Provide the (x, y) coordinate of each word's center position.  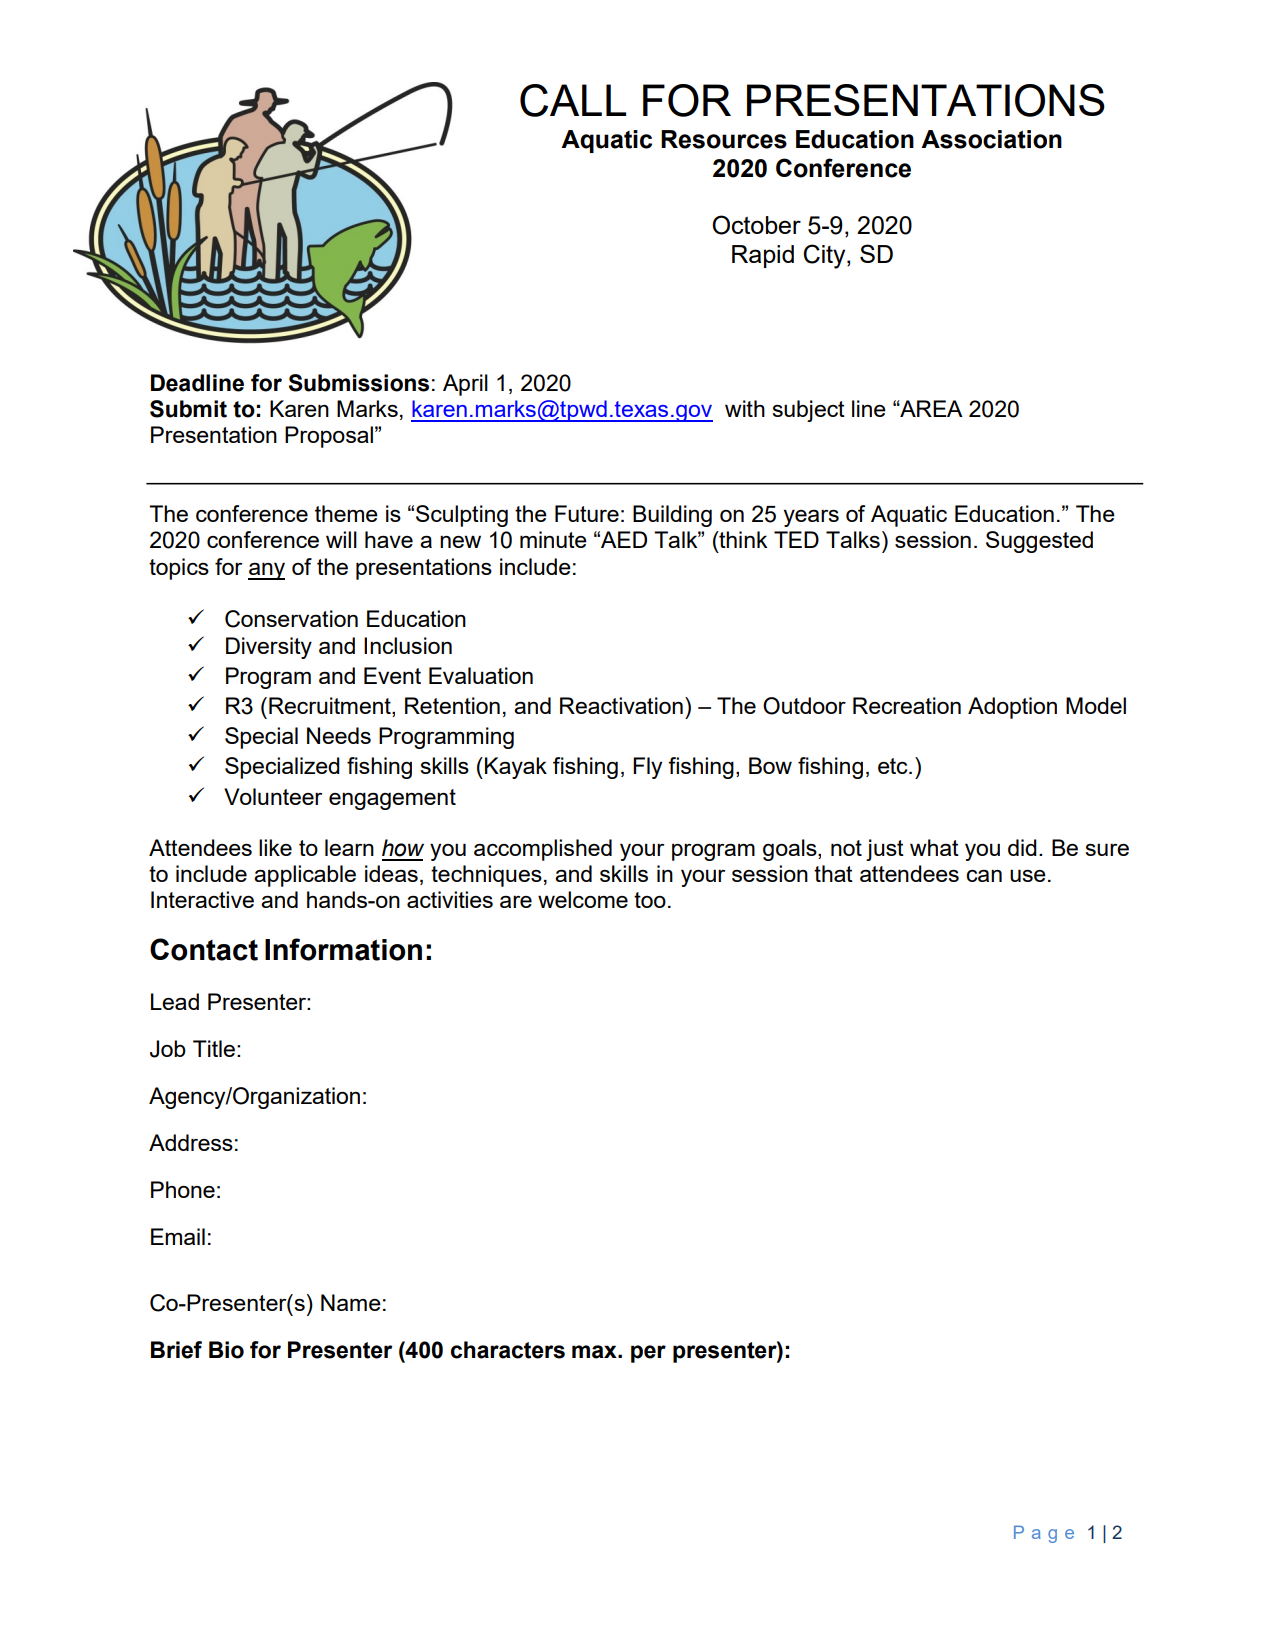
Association (991, 139)
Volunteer (273, 796)
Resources (724, 139)
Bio (226, 1350)
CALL (573, 100)
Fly (647, 768)
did (1022, 847)
